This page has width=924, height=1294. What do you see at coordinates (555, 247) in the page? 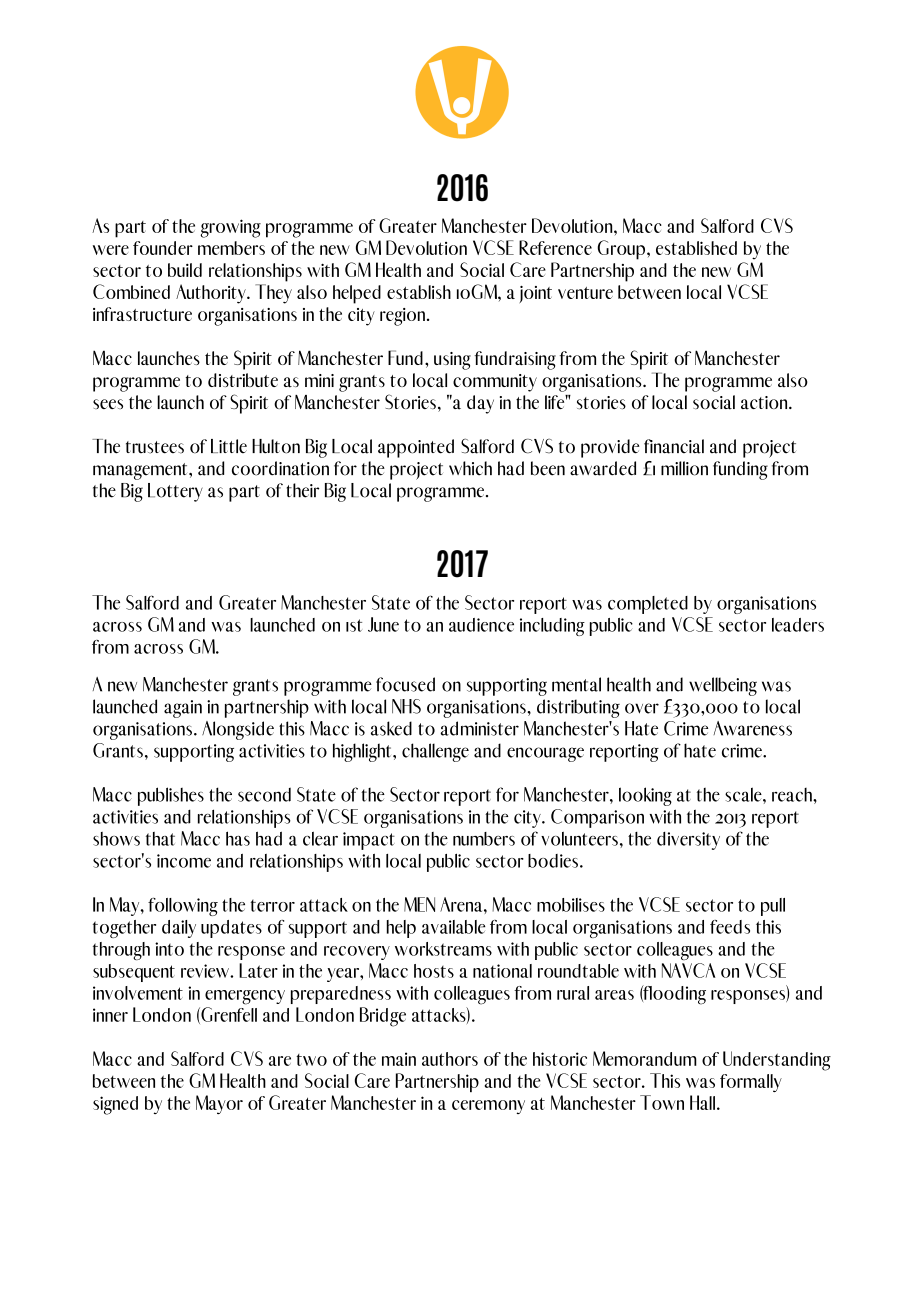
I see `Reference` at bounding box center [555, 247].
